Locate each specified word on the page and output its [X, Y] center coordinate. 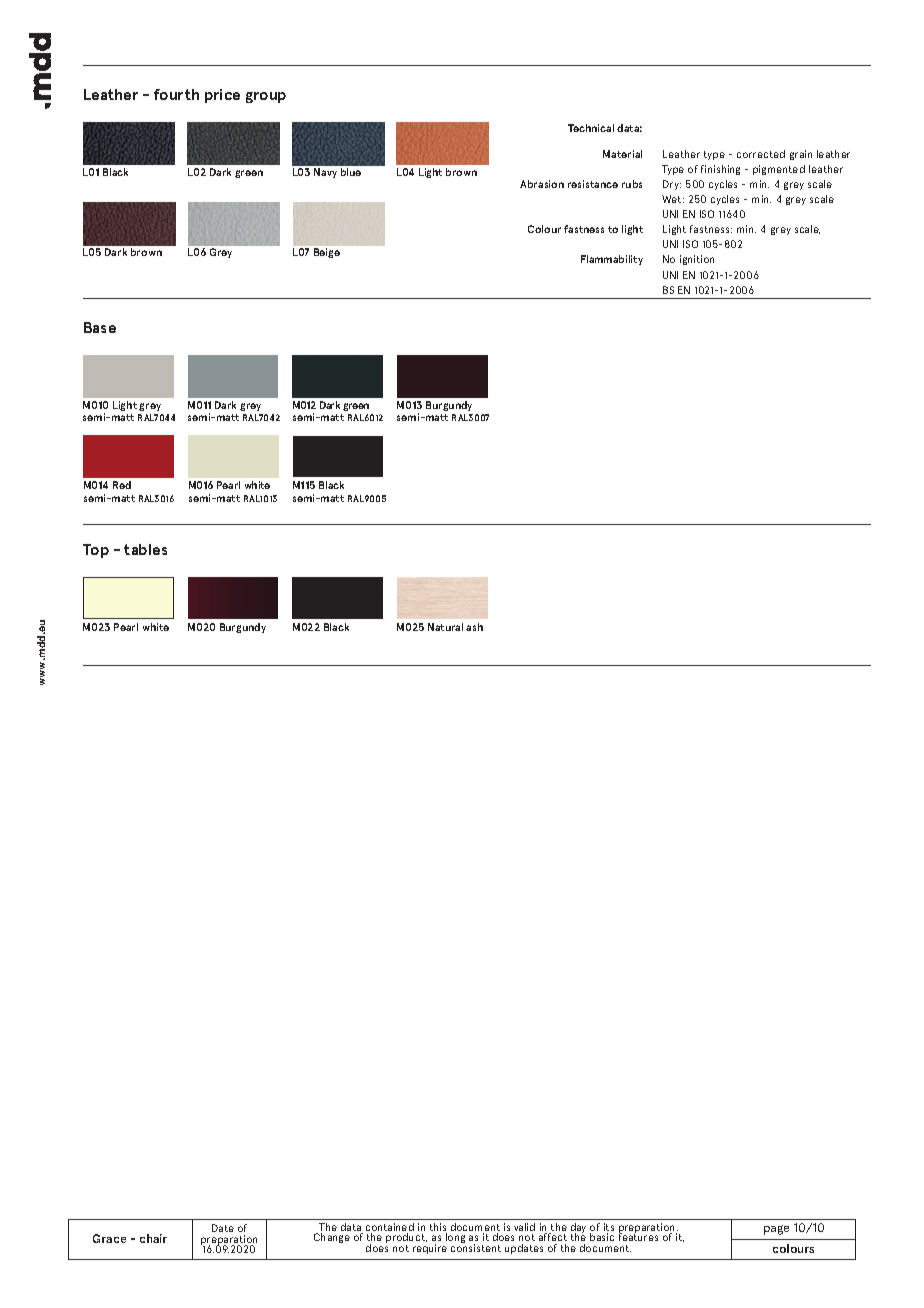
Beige [327, 253]
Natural [445, 627]
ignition [697, 260]
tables [145, 549]
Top [96, 551]
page [776, 1230]
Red [122, 485]
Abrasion [542, 184]
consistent [476, 1247]
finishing [720, 170]
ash [474, 627]
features [638, 1236]
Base [100, 327]
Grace [109, 1238]
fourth [176, 94]
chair [153, 1238]
